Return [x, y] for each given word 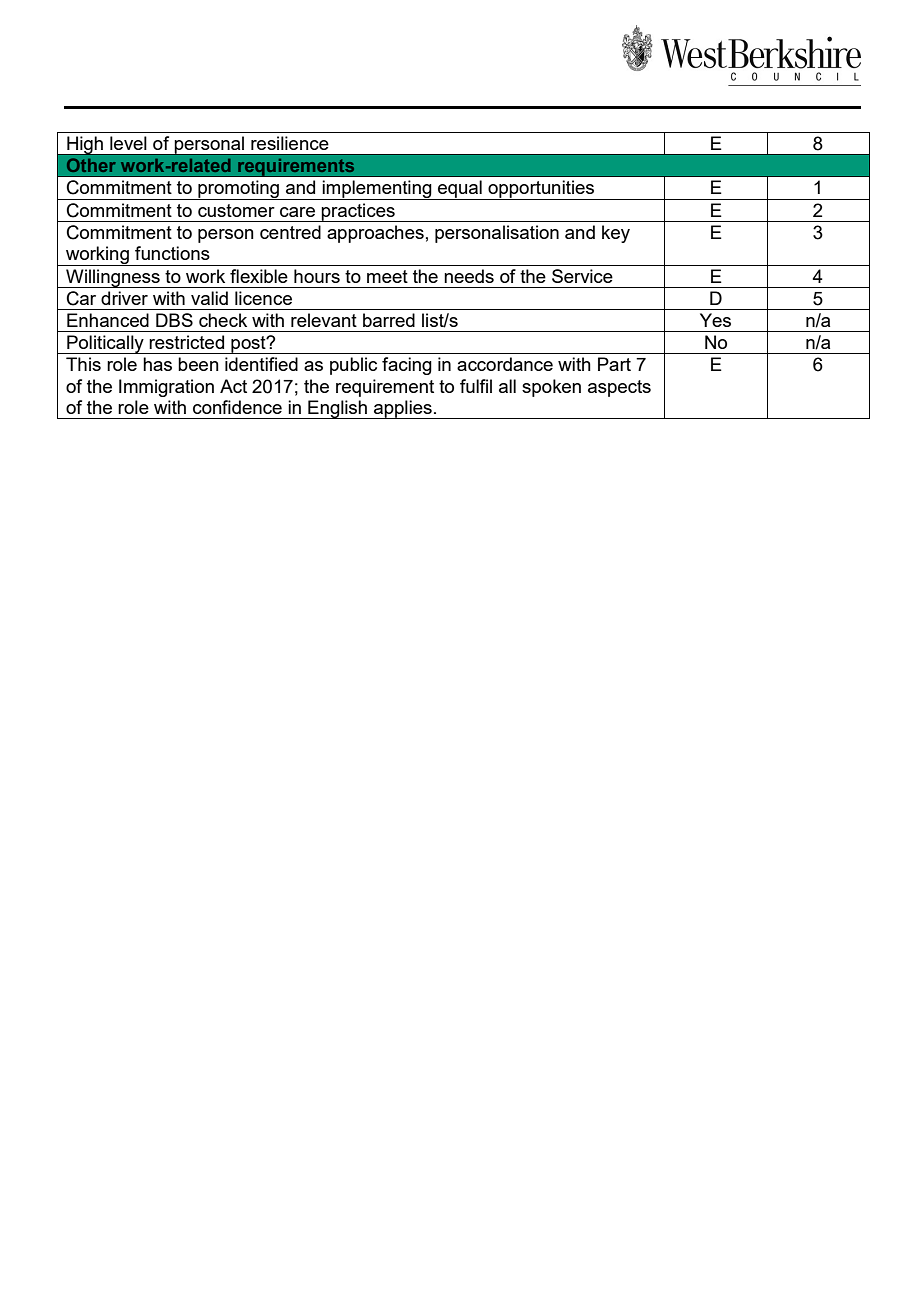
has [157, 364]
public [353, 366]
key [616, 234]
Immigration [166, 388]
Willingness [113, 278]
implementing [377, 190]
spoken [551, 388]
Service [582, 276]
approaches [375, 234]
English [337, 409]
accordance [505, 364]
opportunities [541, 190]
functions [172, 253]
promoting [239, 190]
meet [387, 276]
